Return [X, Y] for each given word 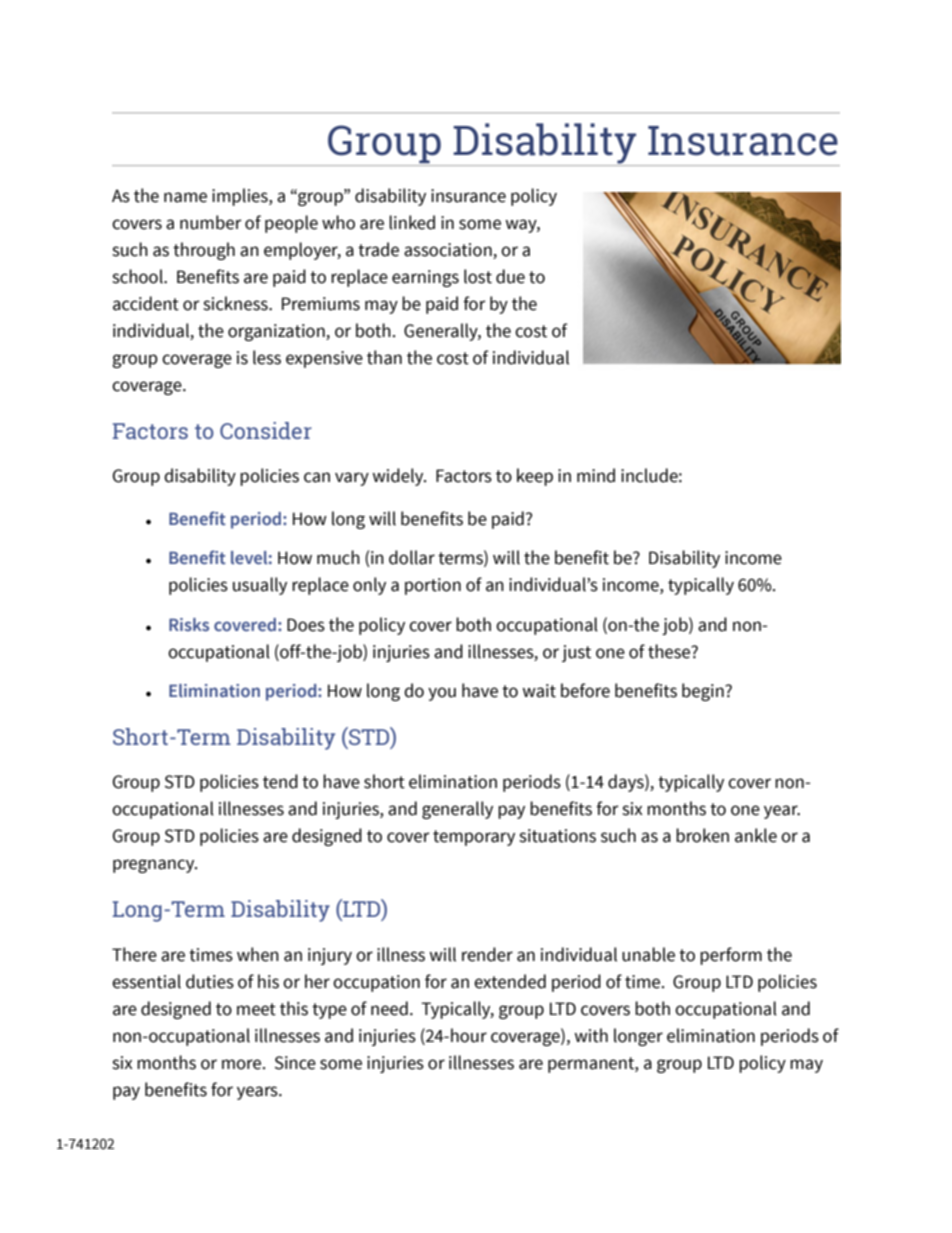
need [389, 1008]
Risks [189, 625]
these [670, 651]
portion [433, 586]
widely [399, 477]
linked [412, 222]
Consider [266, 430]
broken [702, 835]
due [510, 276]
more [243, 1064]
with [591, 1035]
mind [596, 475]
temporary [474, 838]
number [210, 222]
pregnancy [155, 866]
